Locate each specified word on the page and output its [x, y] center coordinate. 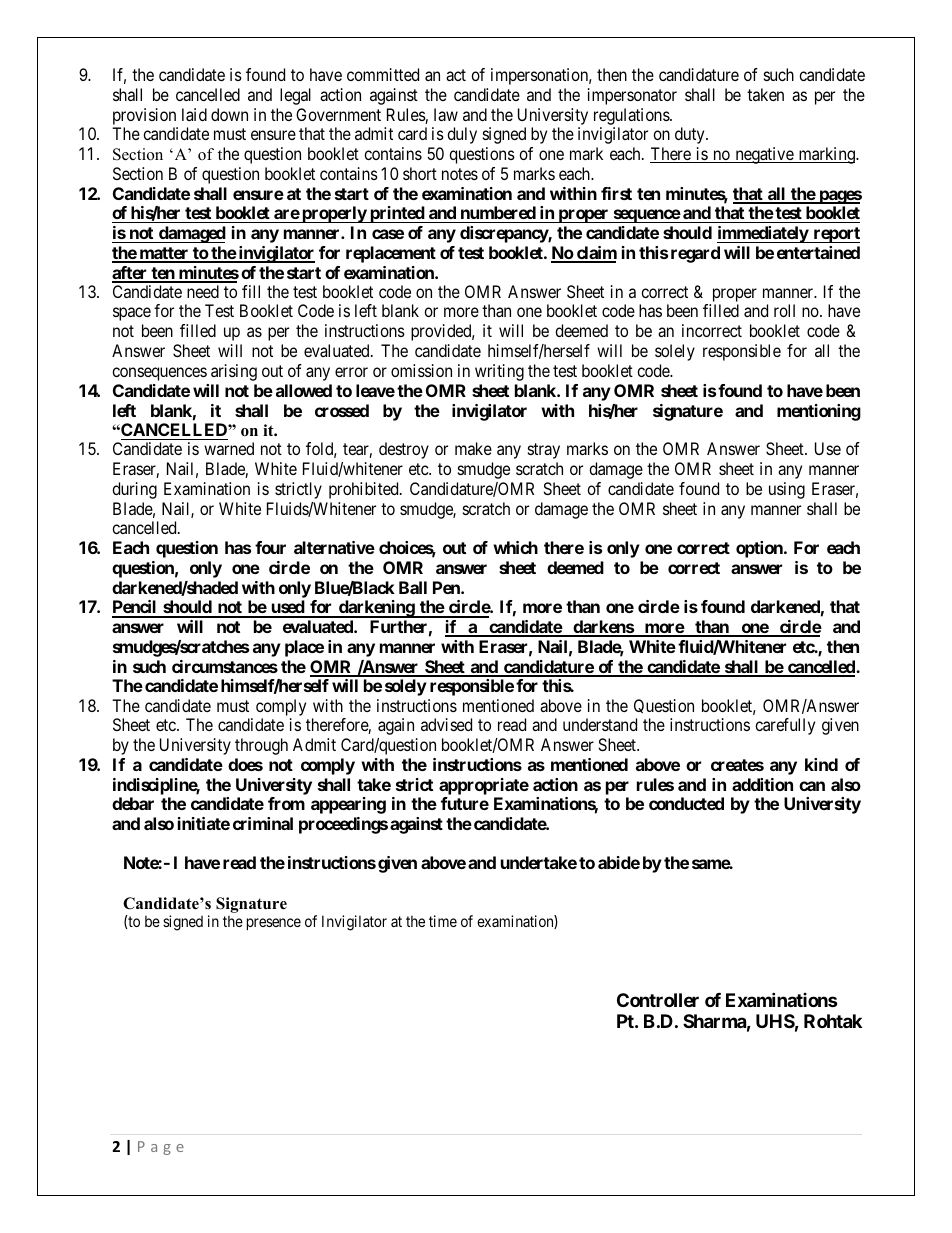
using [787, 490]
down [229, 114]
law [446, 114]
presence [274, 924]
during [134, 490]
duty [691, 135]
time [443, 921]
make [473, 448]
